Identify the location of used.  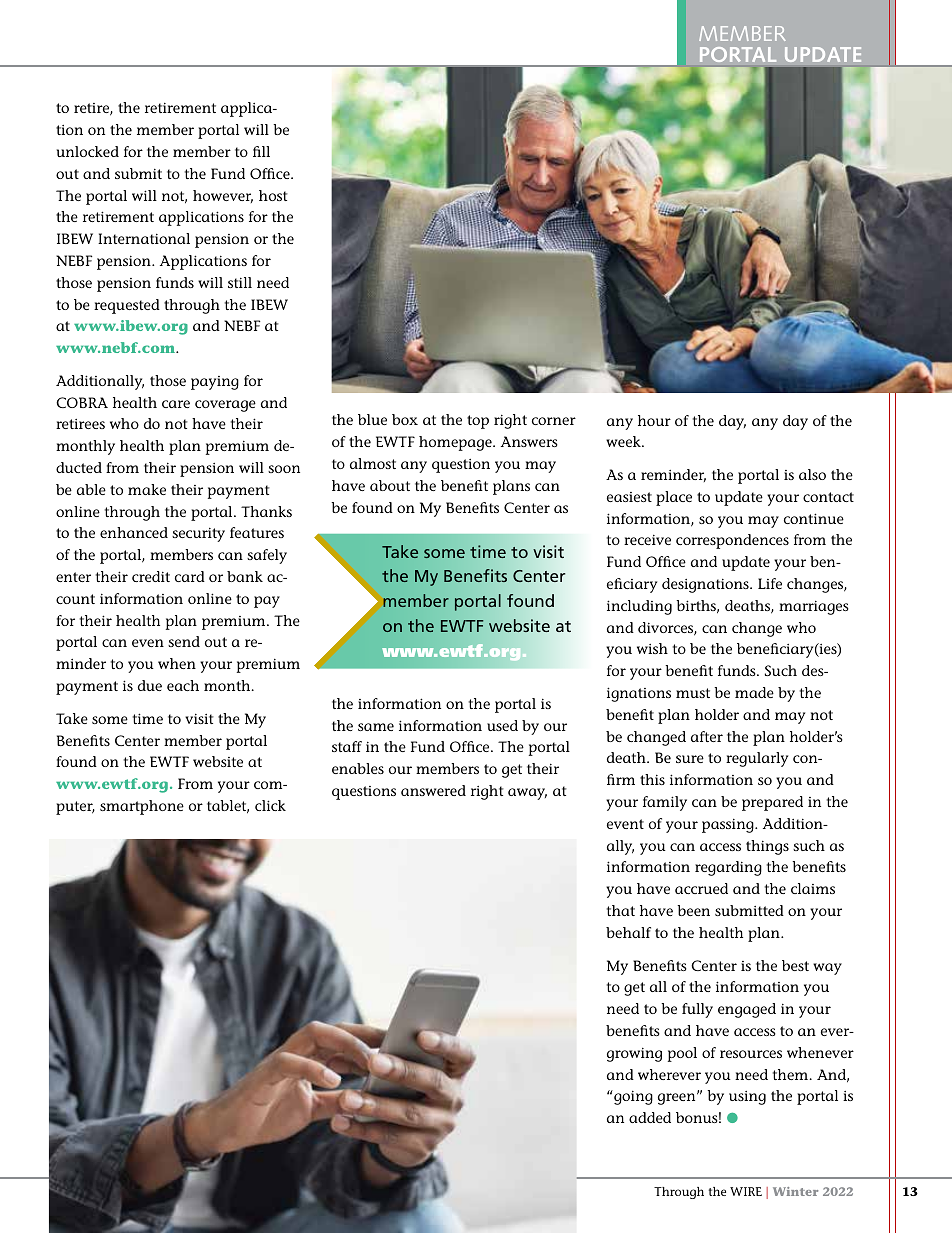
(502, 725).
